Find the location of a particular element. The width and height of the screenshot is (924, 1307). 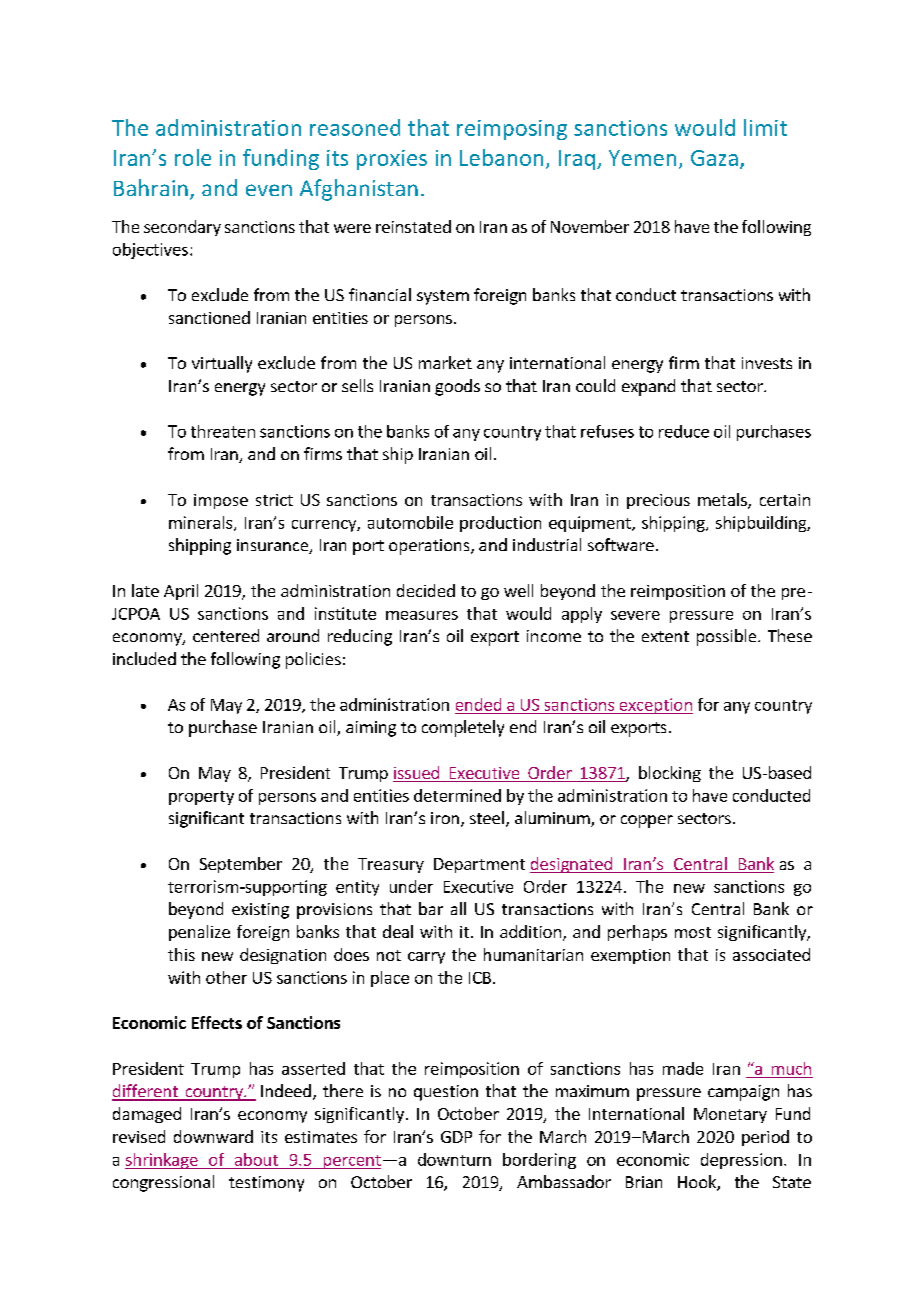

possible is located at coordinates (726, 637).
